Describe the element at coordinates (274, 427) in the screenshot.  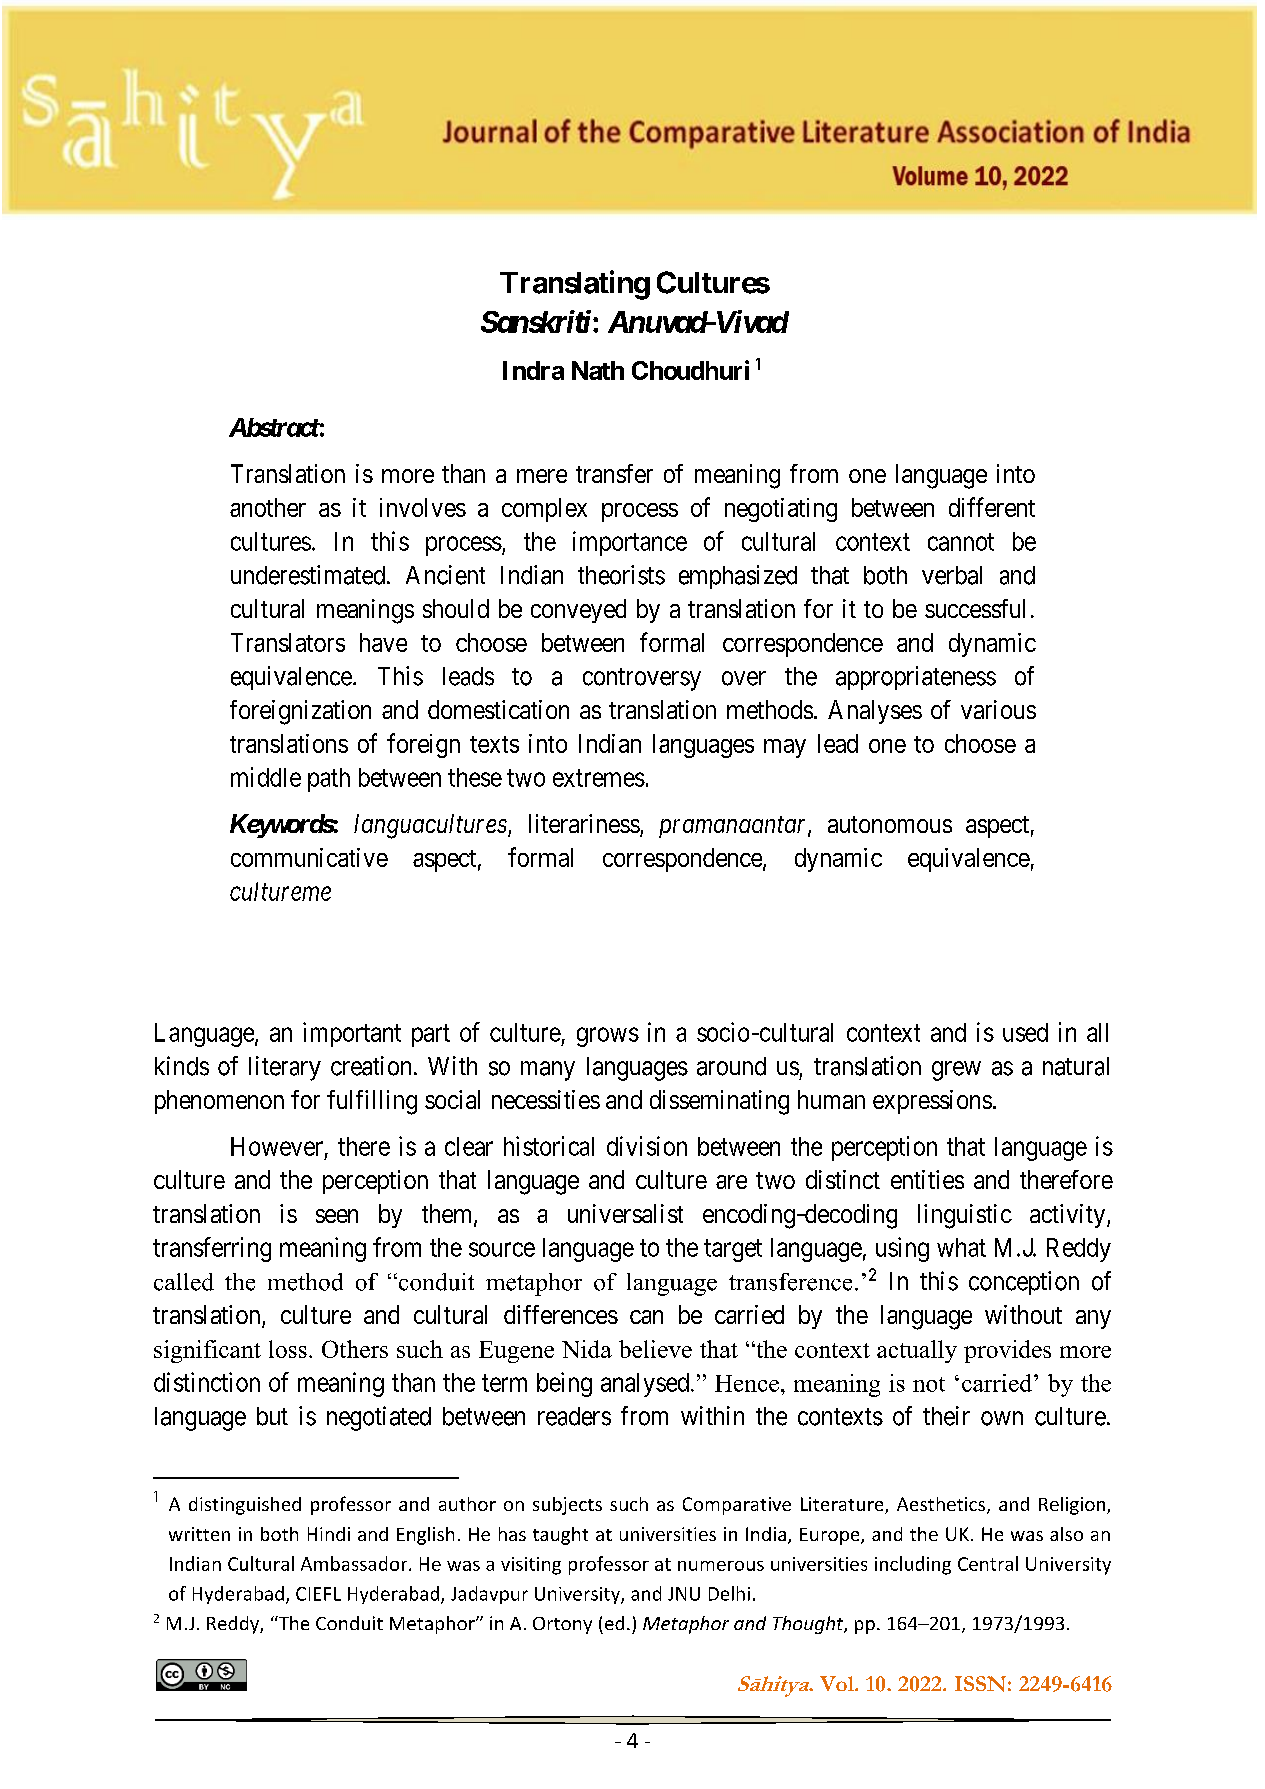
I see `Abstract` at that location.
